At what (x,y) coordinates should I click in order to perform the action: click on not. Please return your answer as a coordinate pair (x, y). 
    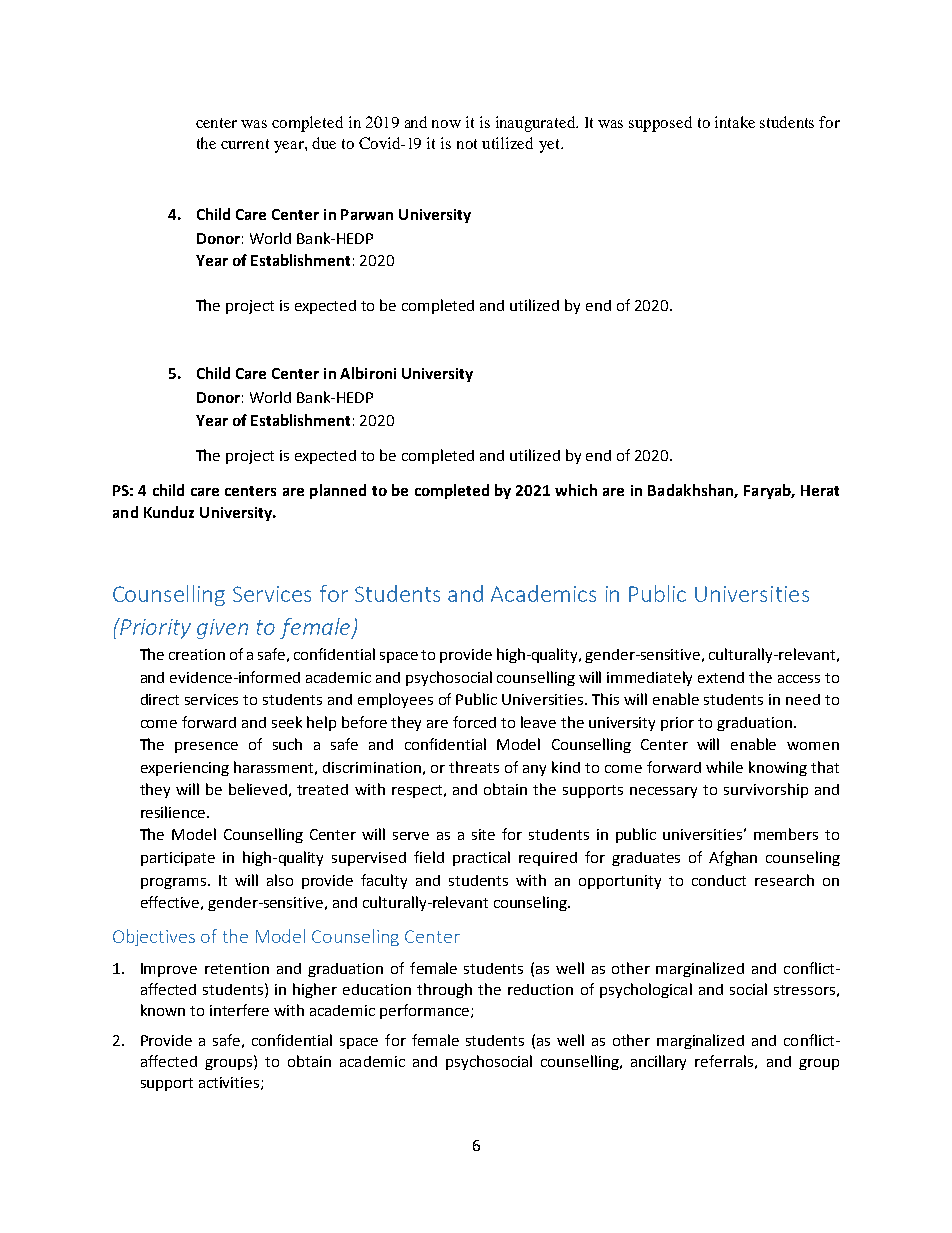
    Looking at the image, I should click on (467, 144).
